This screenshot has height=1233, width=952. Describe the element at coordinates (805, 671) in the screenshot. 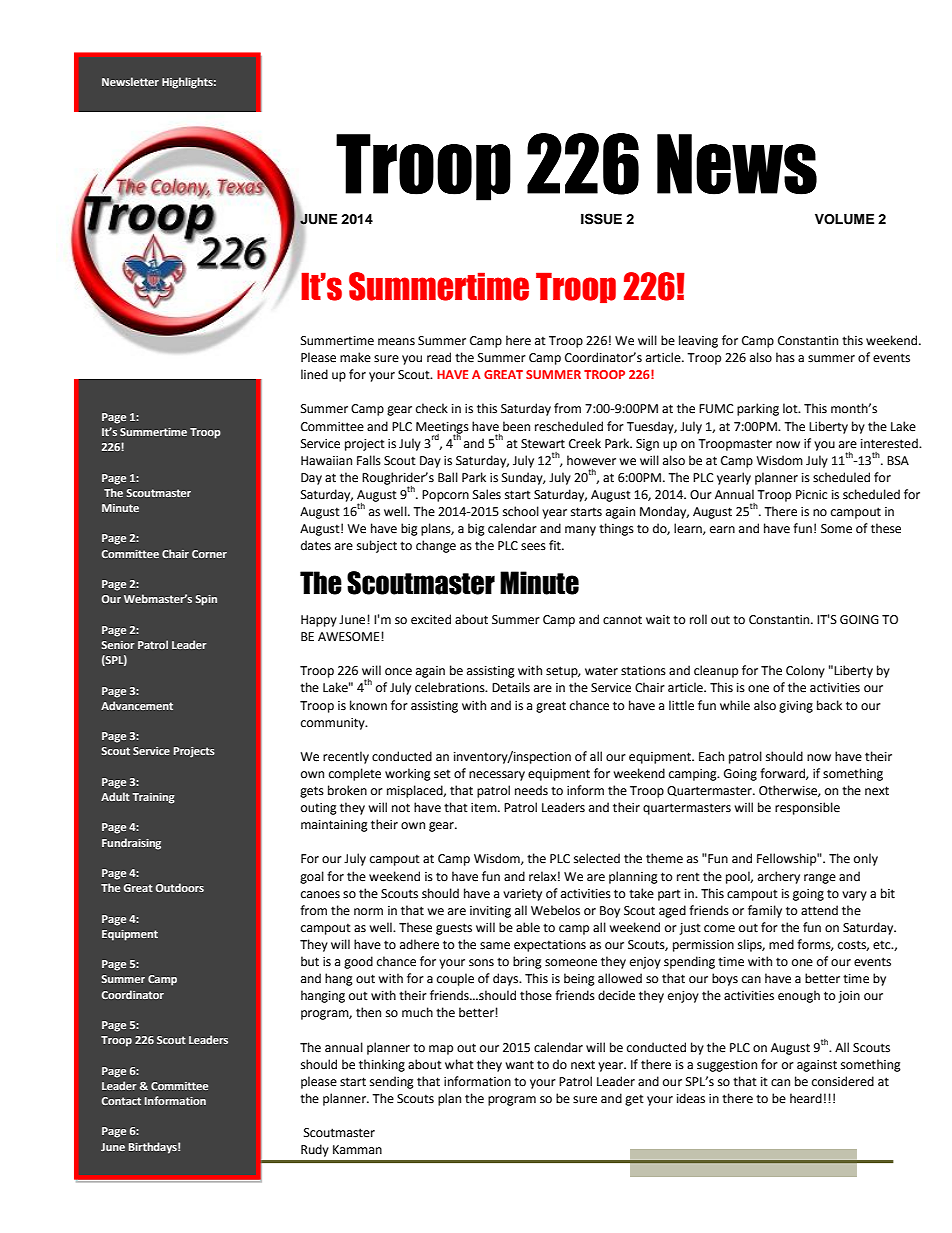

I see `Colony` at that location.
